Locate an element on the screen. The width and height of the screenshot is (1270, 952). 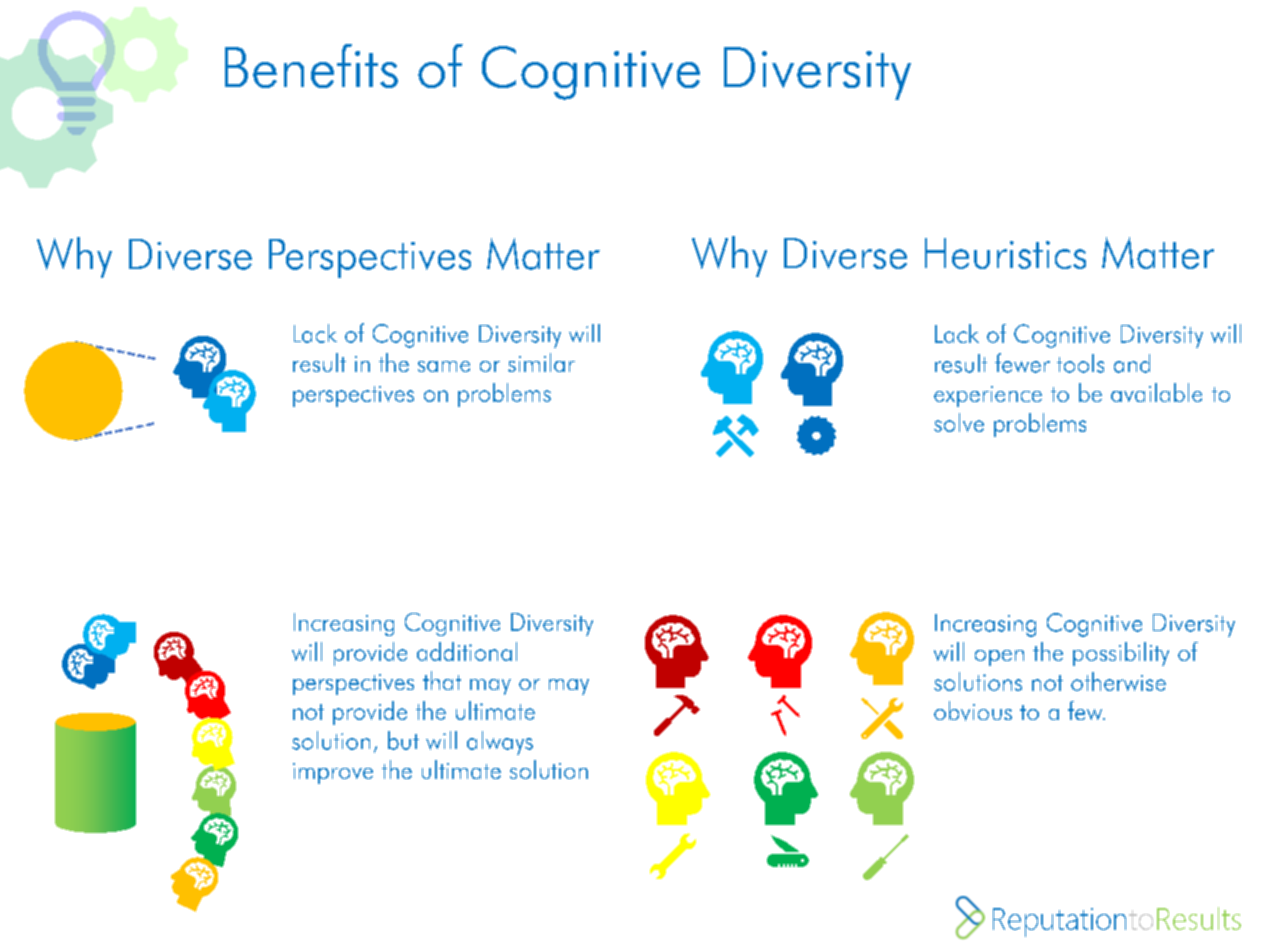
that is located at coordinates (442, 680).
